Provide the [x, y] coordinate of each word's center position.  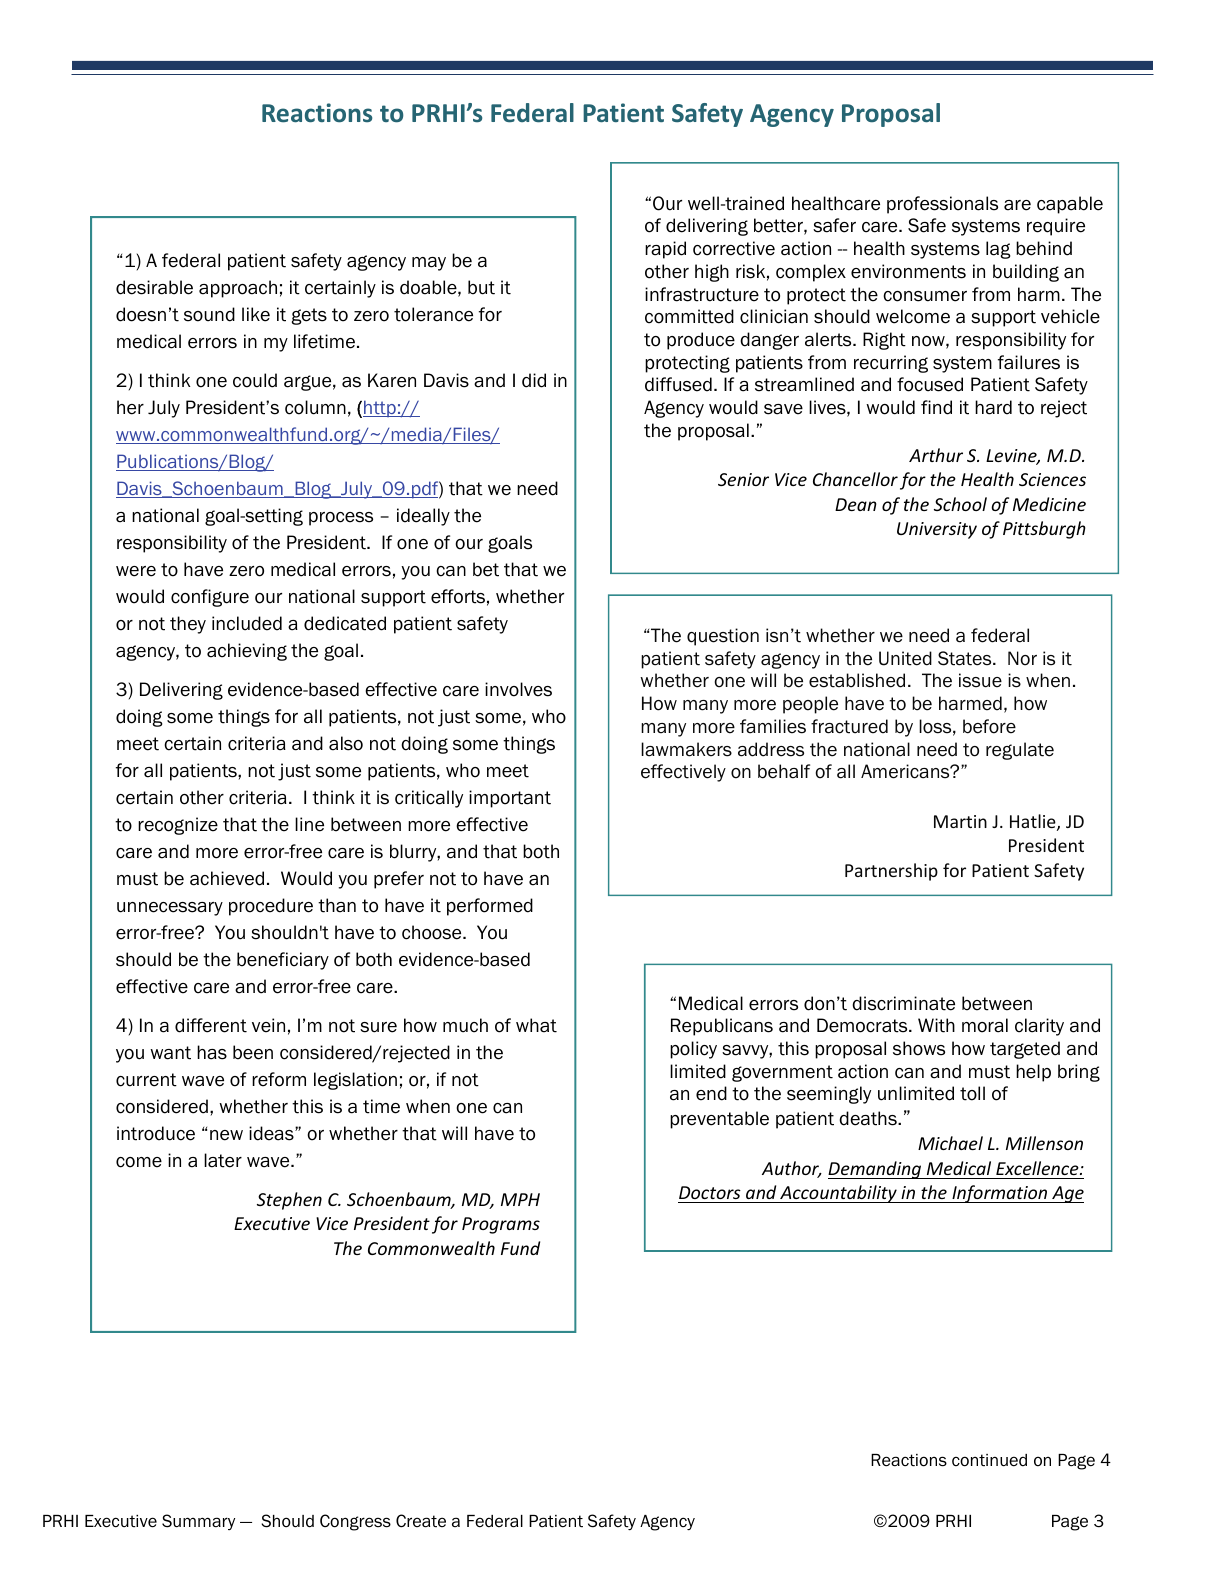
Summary [198, 1522]
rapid [665, 250]
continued [989, 1460]
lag [998, 250]
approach [238, 289]
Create [421, 1521]
